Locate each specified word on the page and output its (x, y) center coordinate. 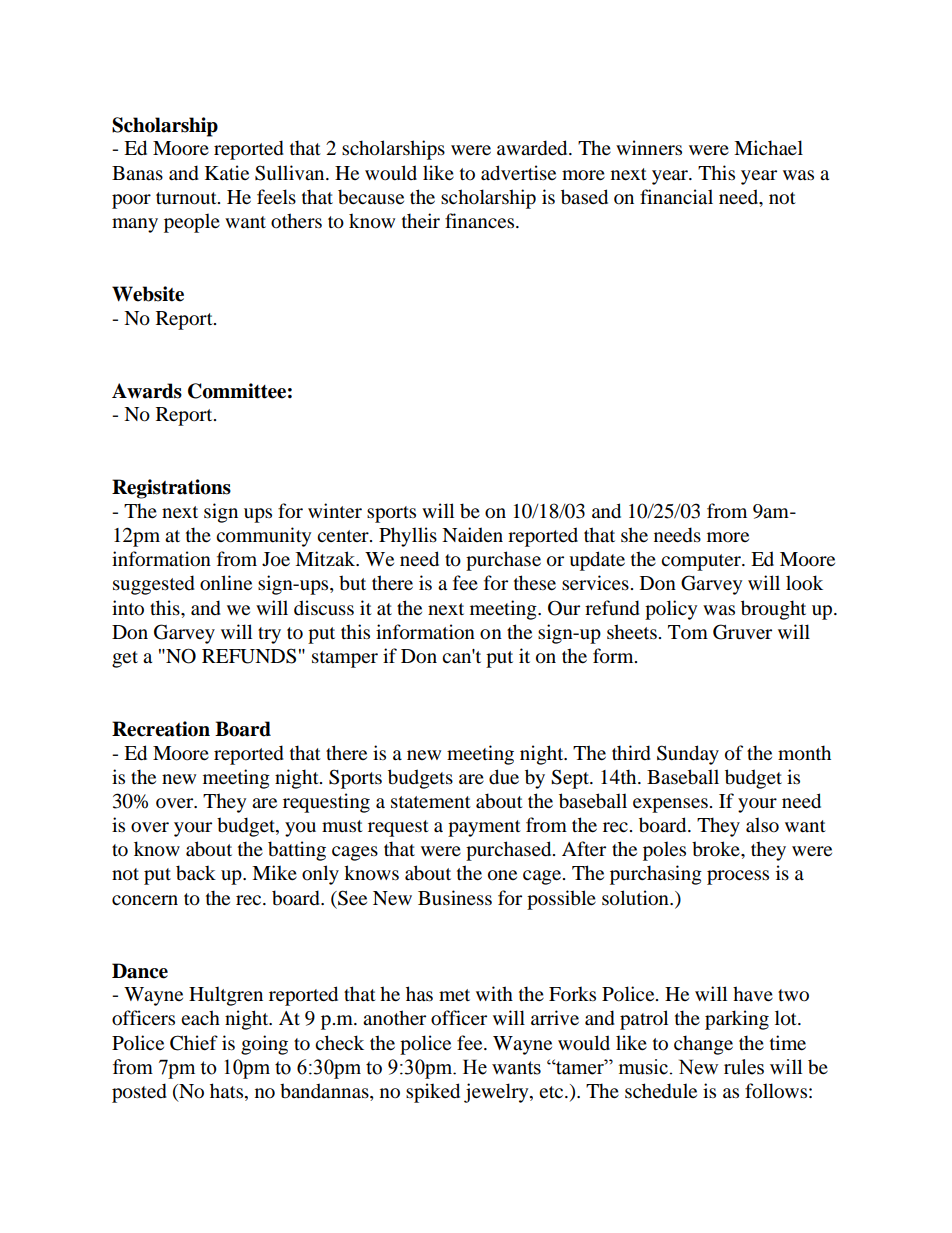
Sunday (688, 755)
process (738, 877)
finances (481, 221)
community (263, 537)
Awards (147, 391)
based (584, 197)
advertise (518, 173)
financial (676, 197)
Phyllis (408, 537)
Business (455, 898)
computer (702, 562)
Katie (227, 172)
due (504, 777)
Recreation (161, 729)
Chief (194, 1043)
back (196, 873)
